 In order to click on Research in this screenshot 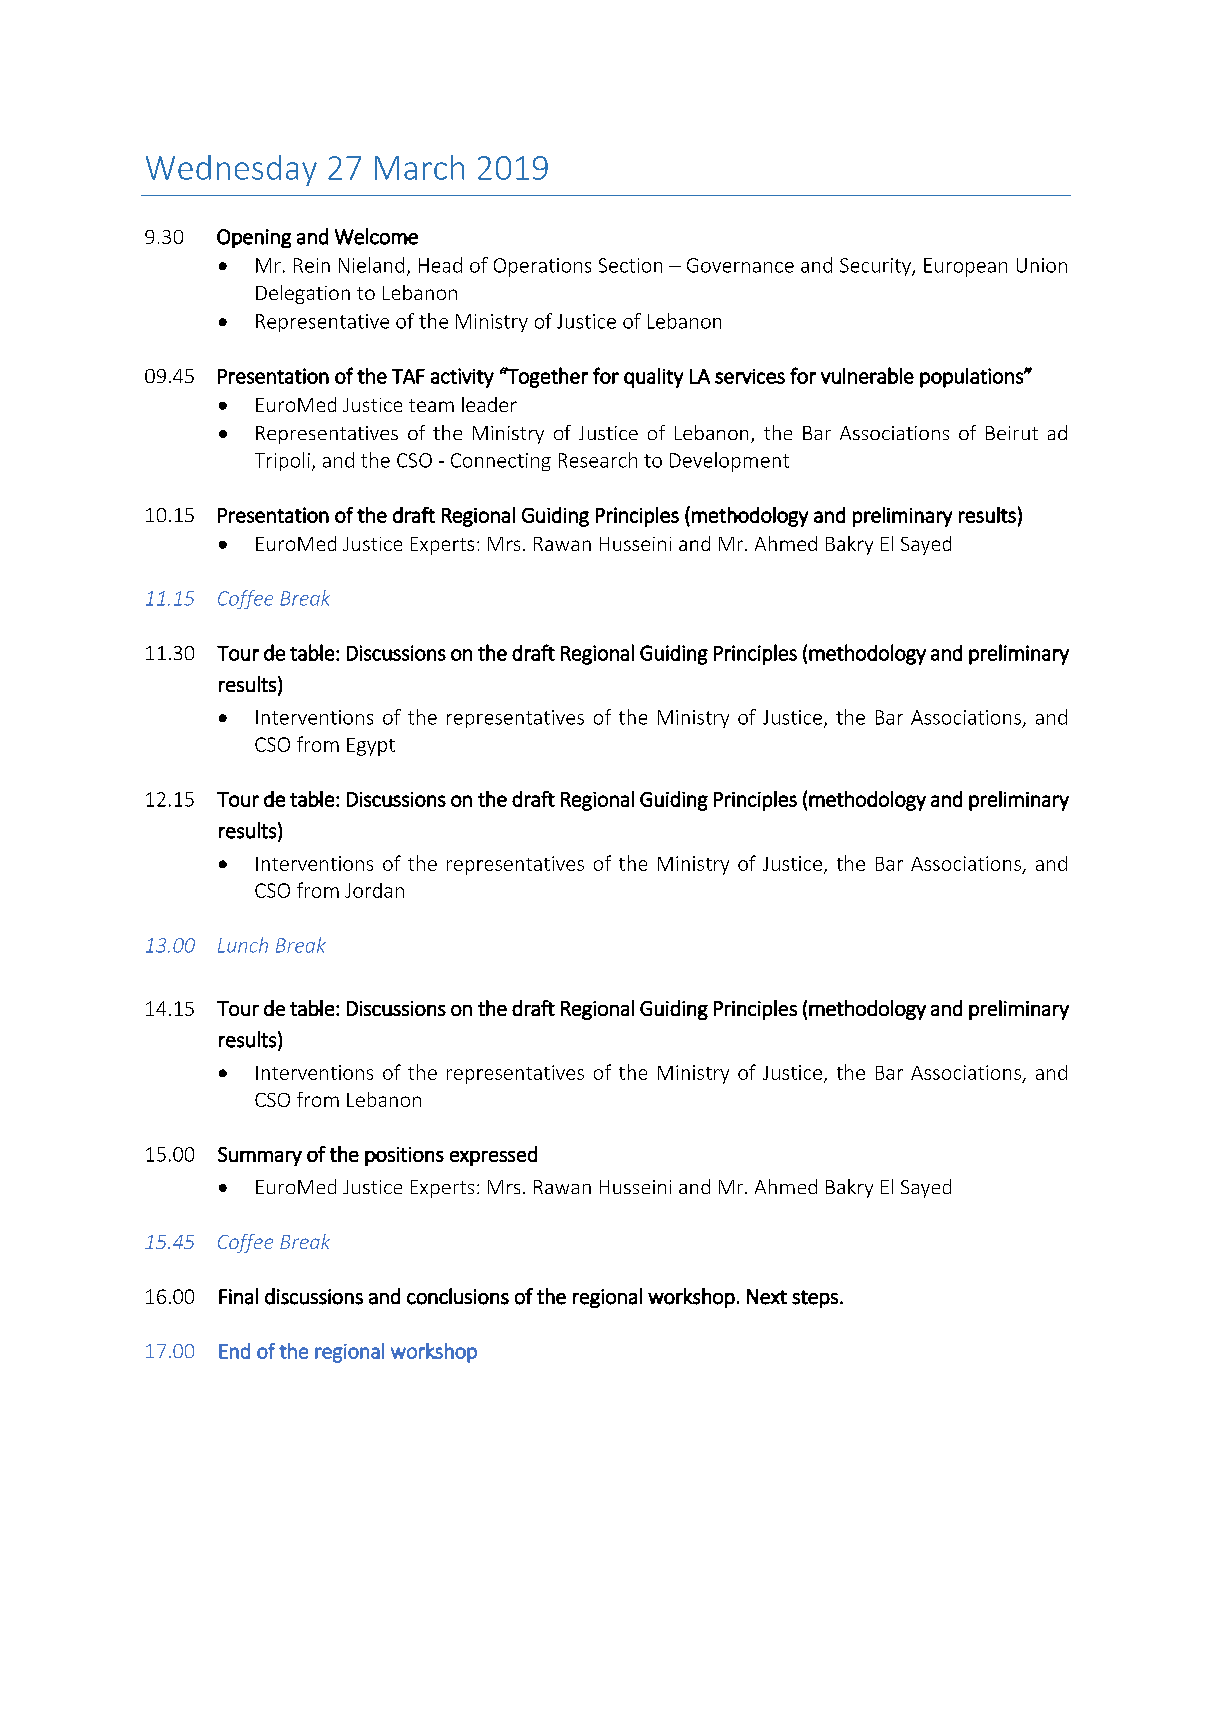, I will do `click(598, 460)`.
